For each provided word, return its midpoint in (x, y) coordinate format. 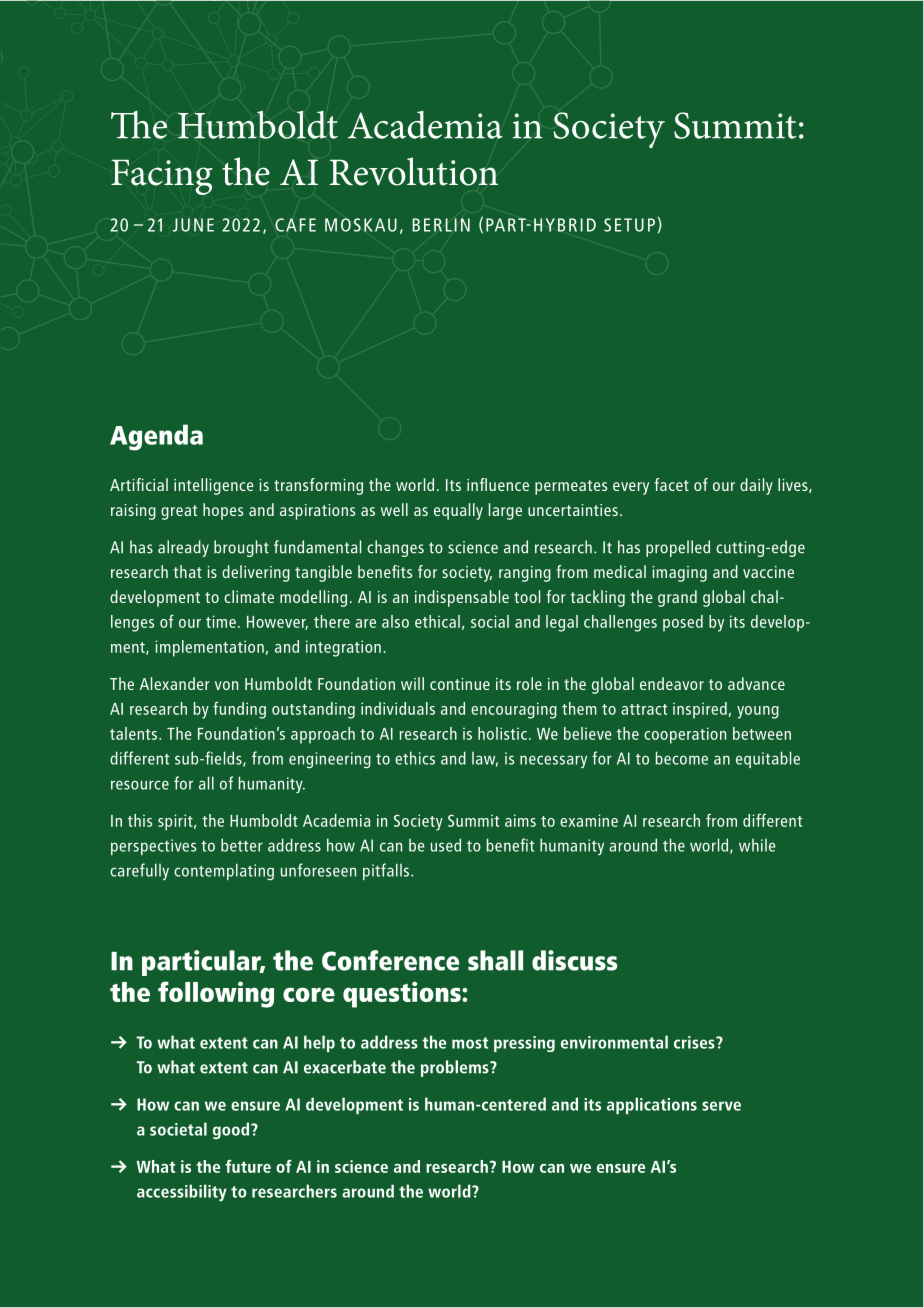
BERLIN (441, 225)
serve (721, 1106)
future (248, 1166)
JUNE (193, 225)
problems (456, 1068)
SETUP (629, 225)
